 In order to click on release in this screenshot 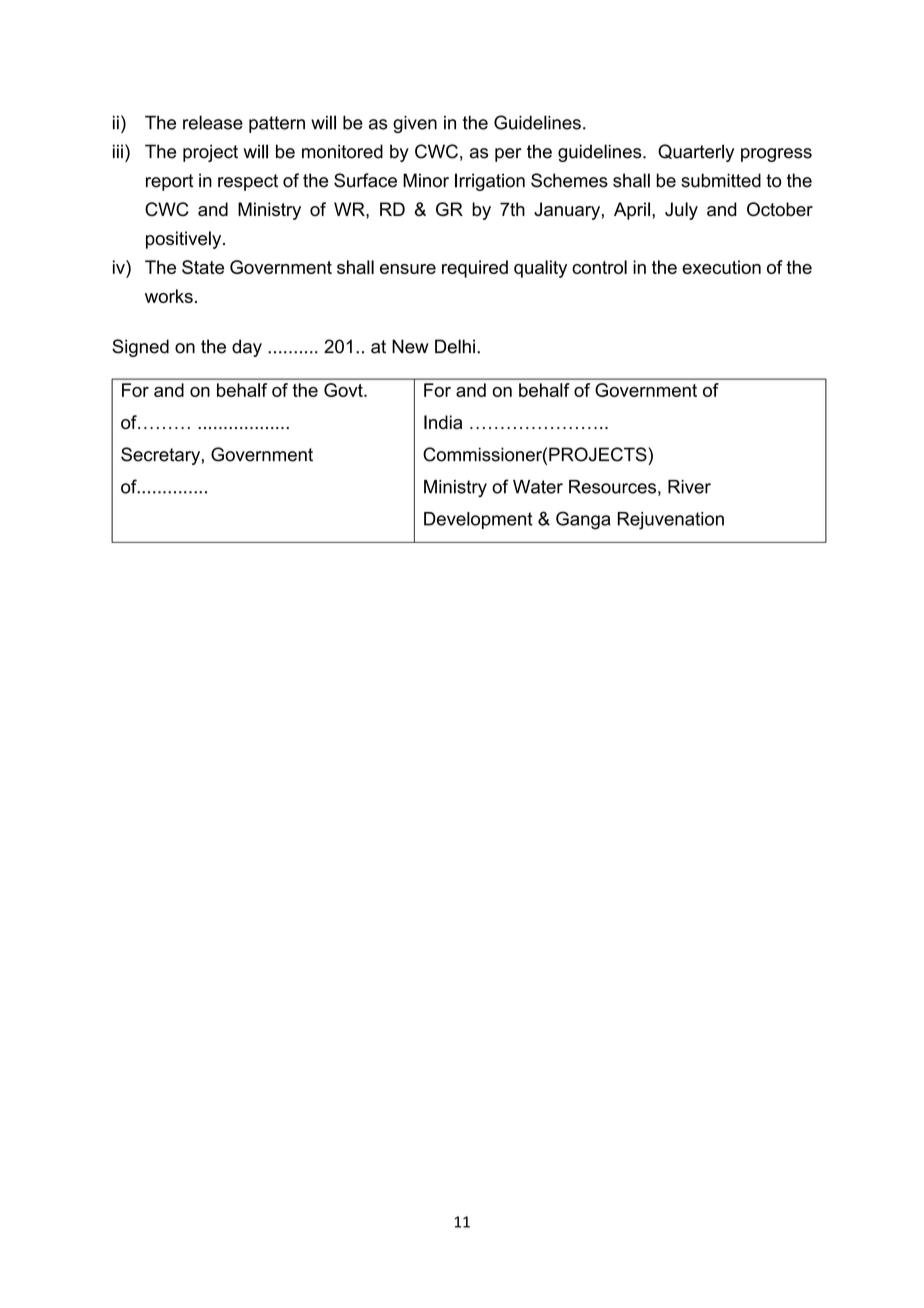, I will do `click(213, 122)`.
